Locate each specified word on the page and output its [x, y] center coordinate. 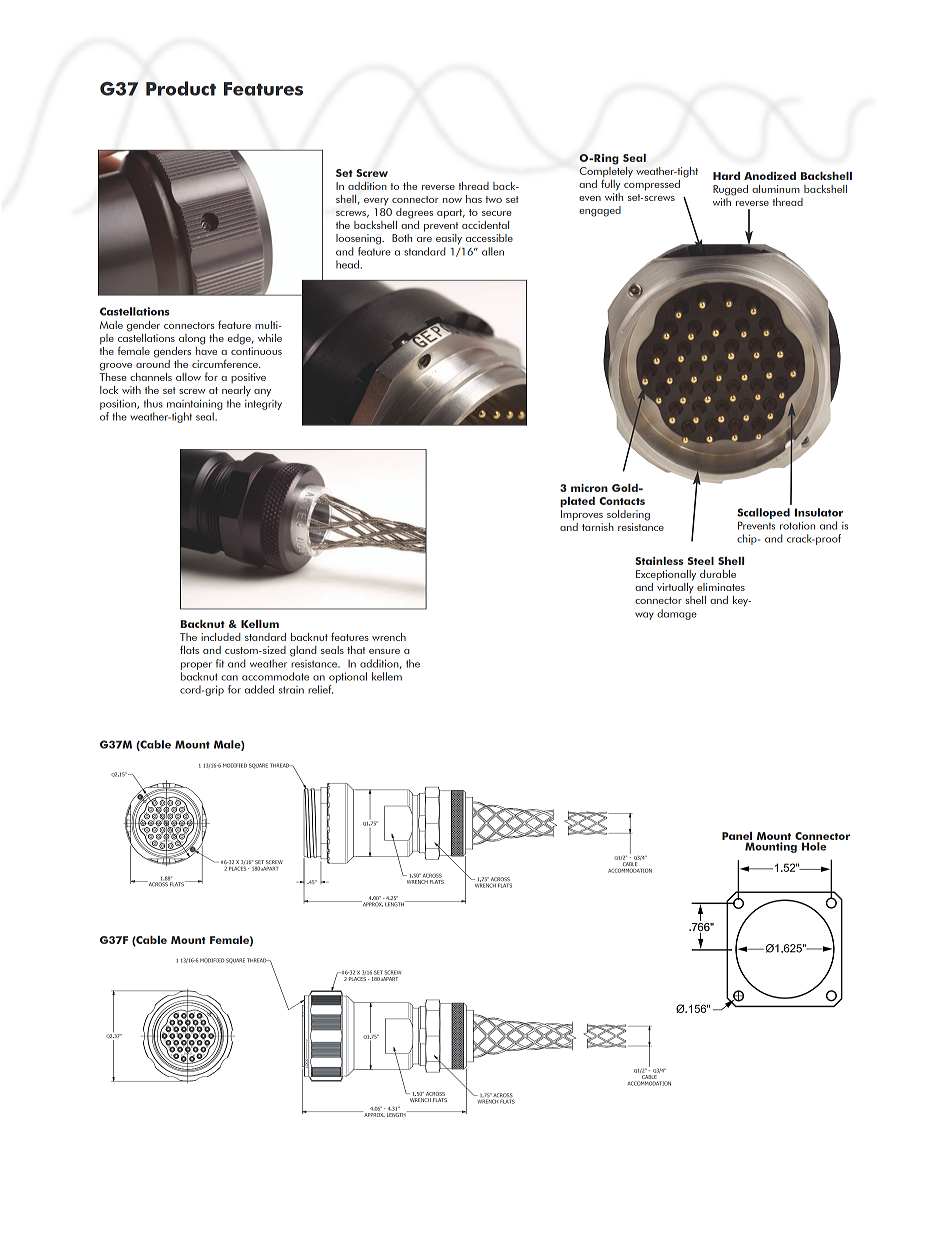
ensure [384, 651]
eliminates [721, 587]
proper [196, 666]
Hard [726, 176]
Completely [606, 172]
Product [181, 88]
